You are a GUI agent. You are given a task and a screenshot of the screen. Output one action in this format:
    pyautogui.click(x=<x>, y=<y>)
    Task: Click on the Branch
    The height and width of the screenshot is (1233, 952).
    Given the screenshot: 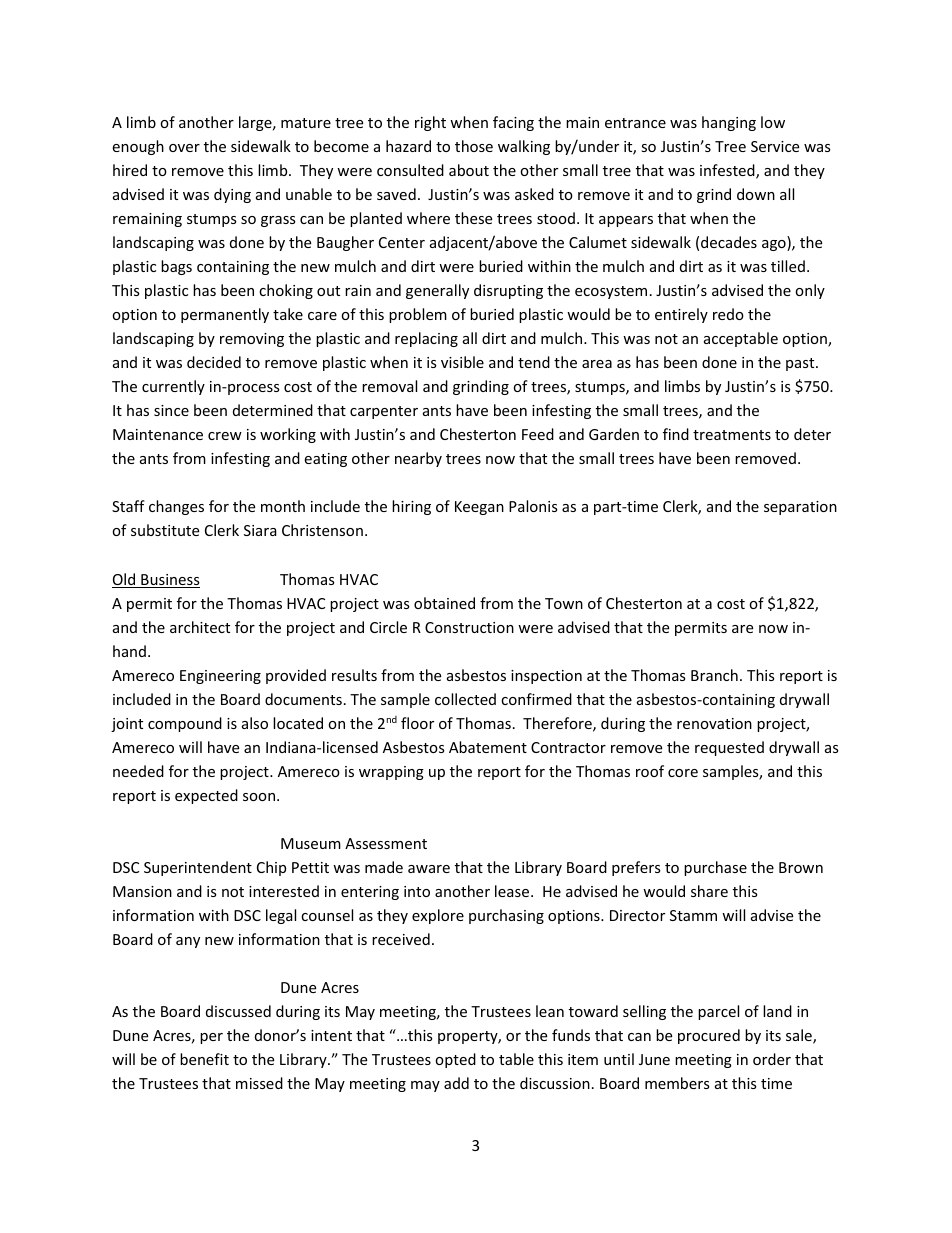 What is the action you would take?
    pyautogui.click(x=714, y=675)
